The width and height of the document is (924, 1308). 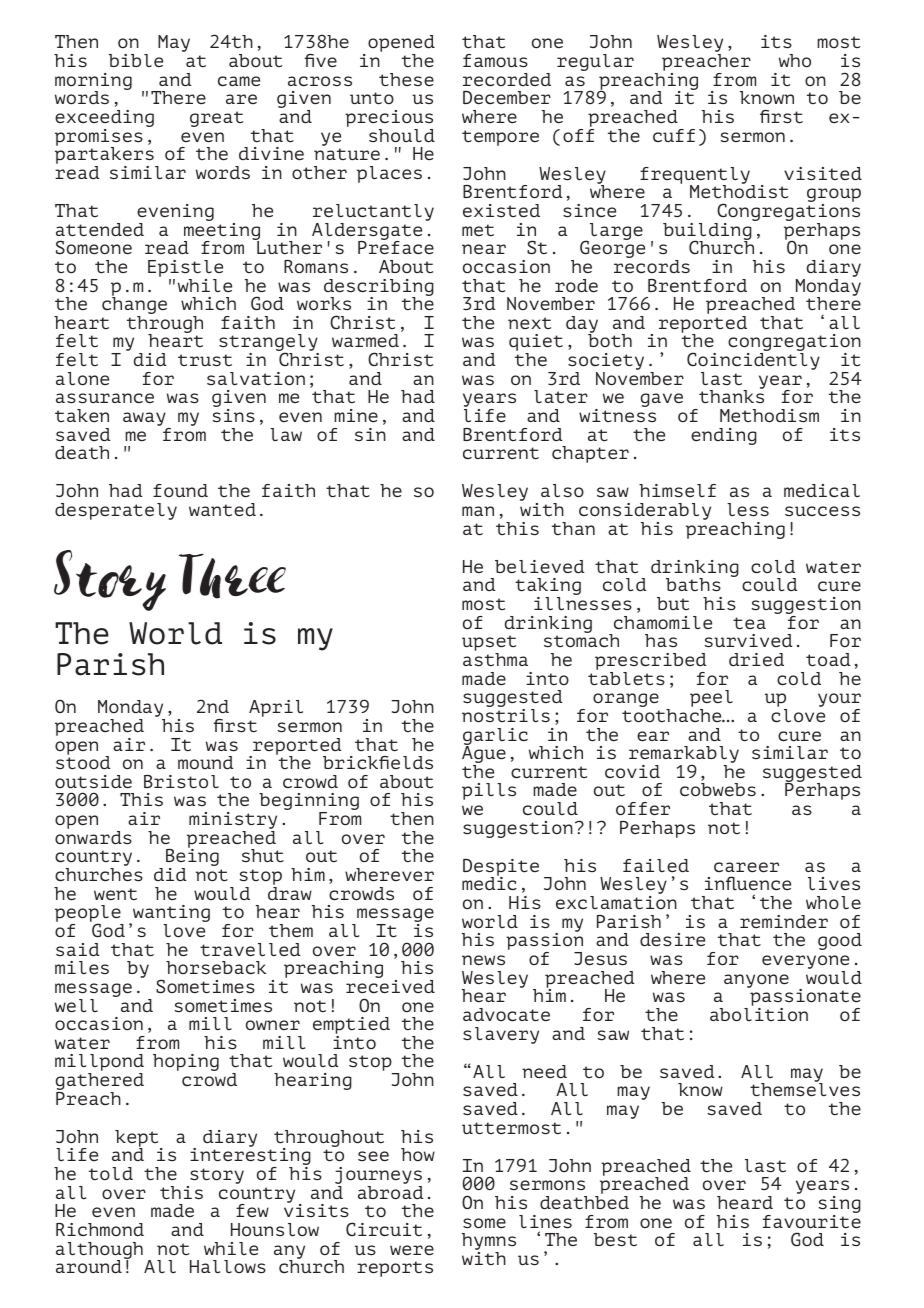 What do you see at coordinates (507, 97) in the document?
I see `December` at bounding box center [507, 97].
